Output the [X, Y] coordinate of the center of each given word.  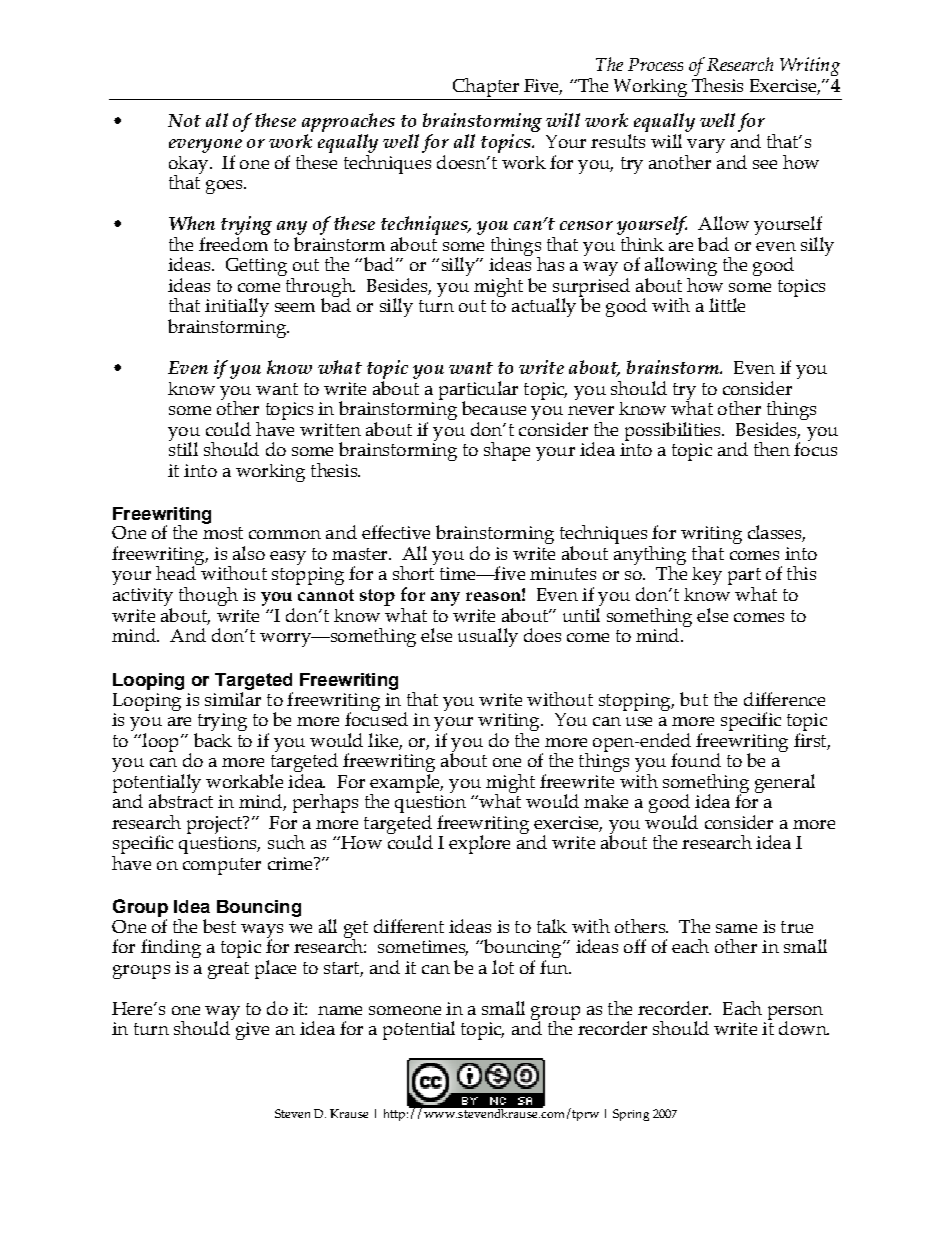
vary [705, 147]
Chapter [485, 89]
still [183, 448]
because [494, 408]
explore [479, 844]
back [213, 740]
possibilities [674, 431]
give [252, 1031]
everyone [205, 146]
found [696, 760]
